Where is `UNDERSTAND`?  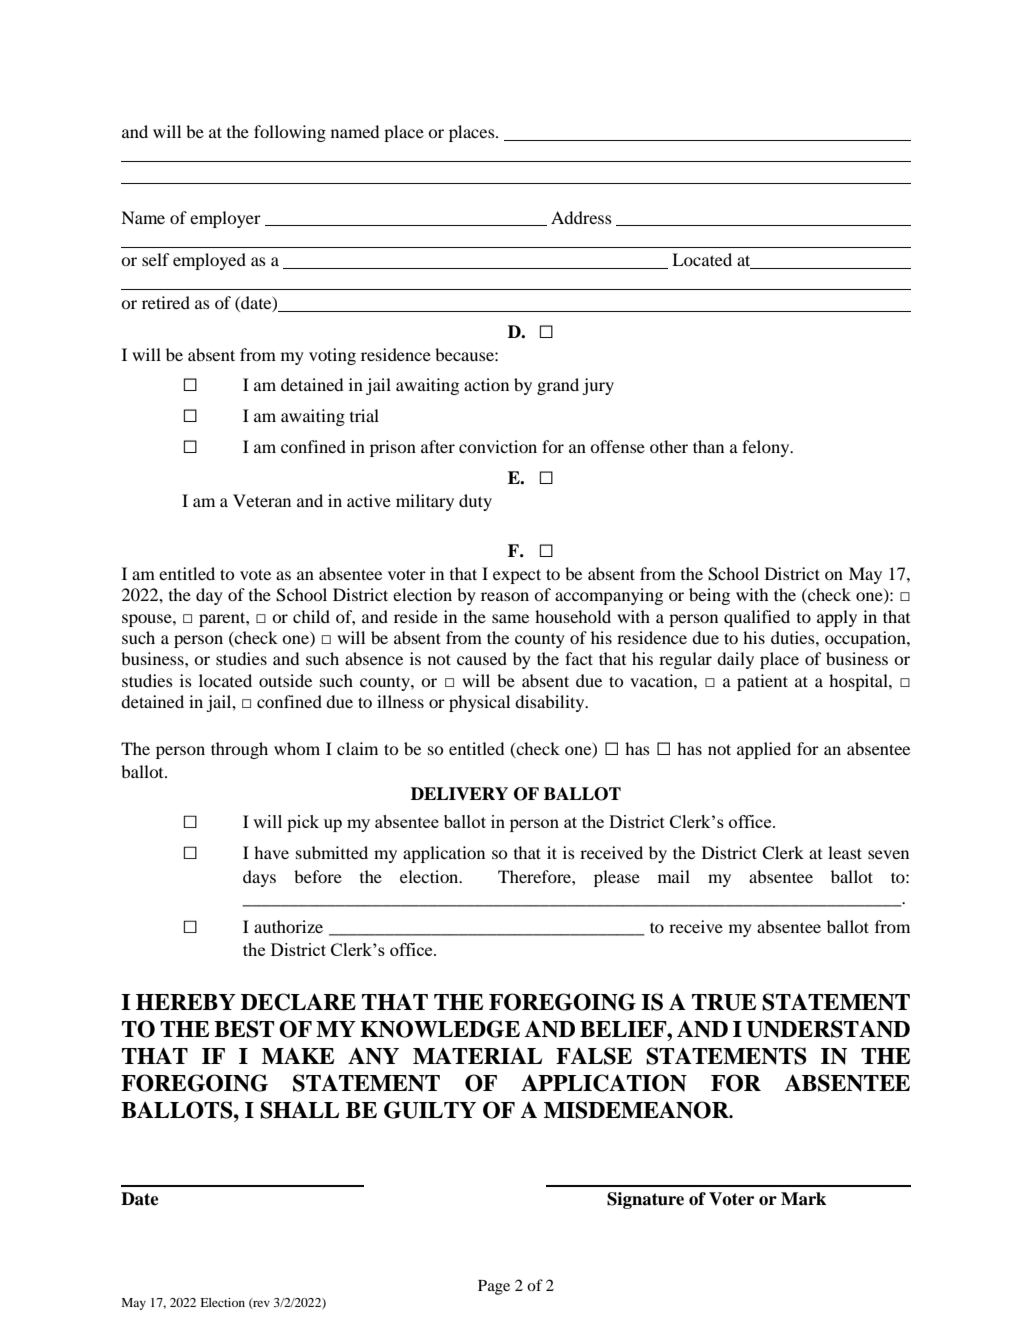
UNDERSTAND is located at coordinates (828, 1029).
